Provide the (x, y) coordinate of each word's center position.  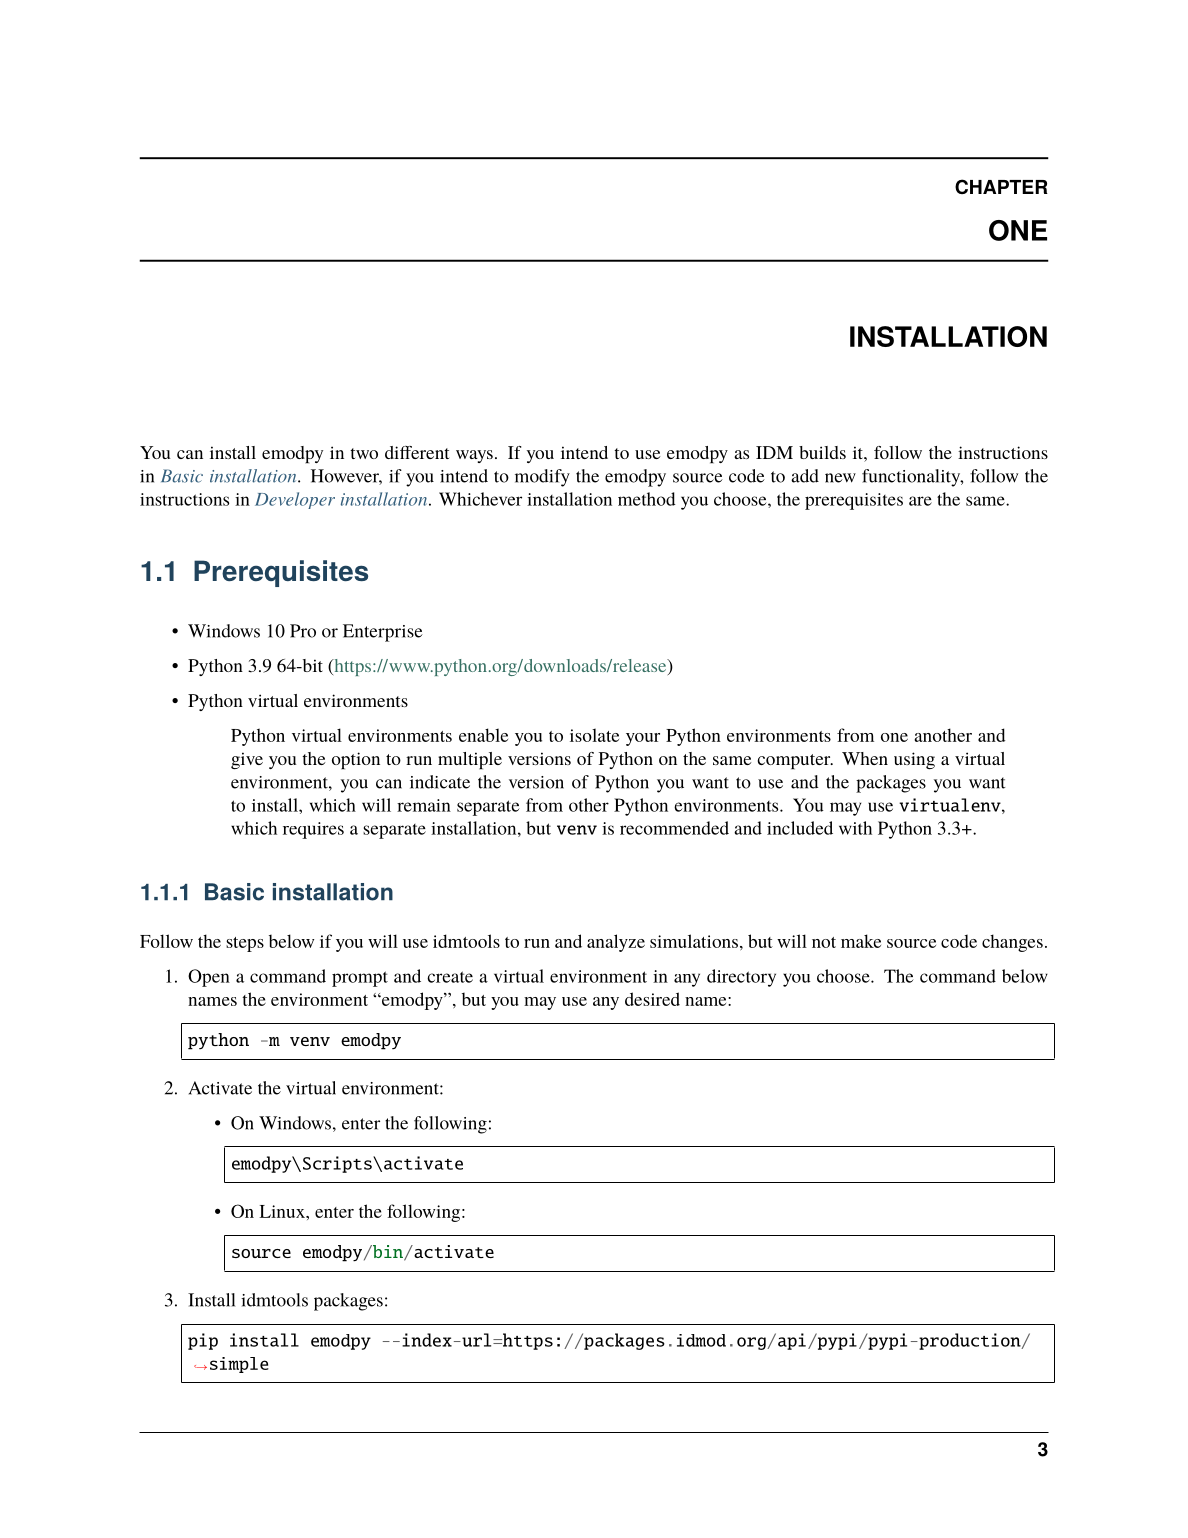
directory (741, 978)
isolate (594, 735)
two (364, 453)
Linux (283, 1211)
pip (203, 1341)
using (914, 760)
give (247, 760)
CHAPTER (1001, 186)
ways (474, 456)
